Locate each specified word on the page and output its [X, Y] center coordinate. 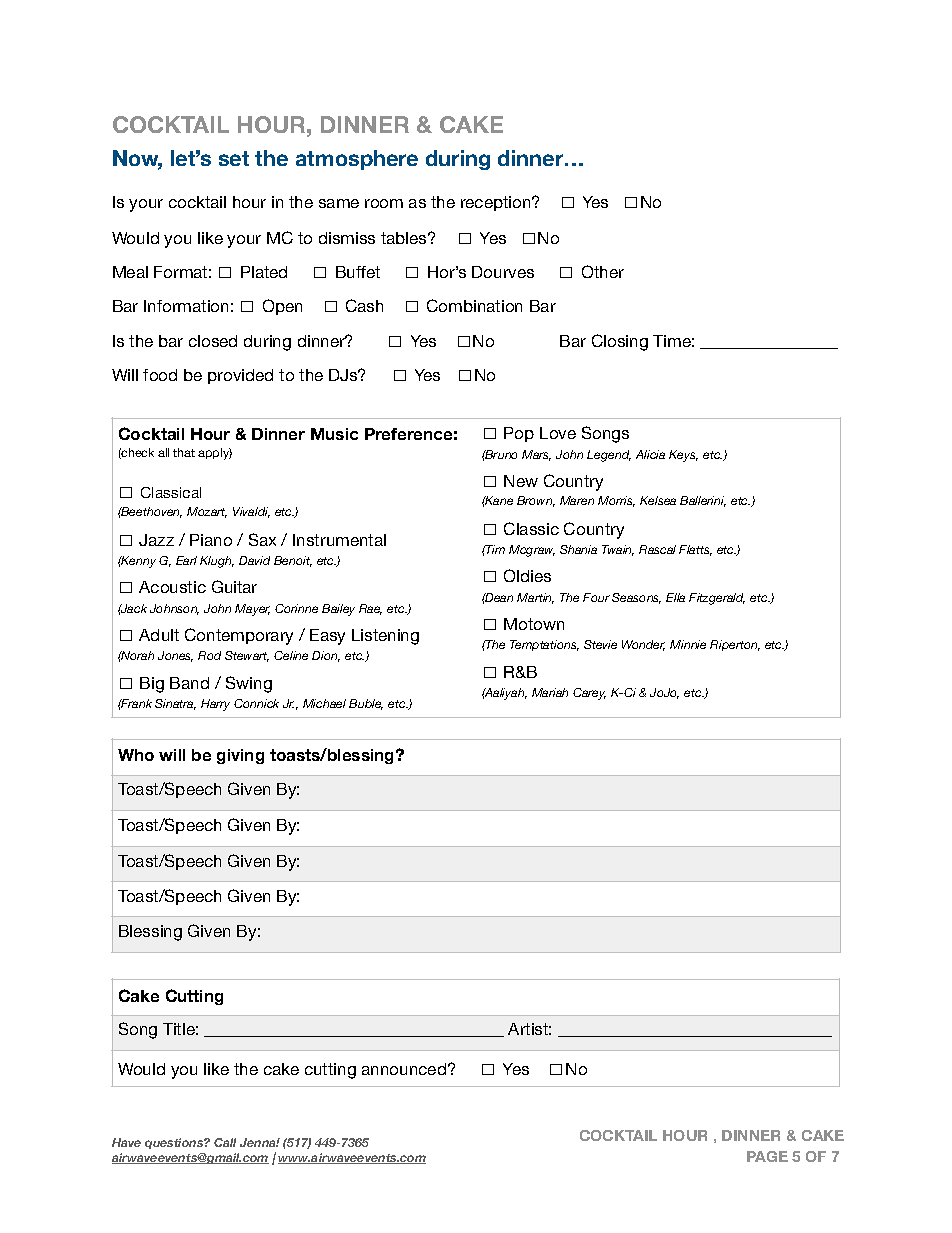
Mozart [207, 512]
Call [225, 1142]
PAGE [767, 1156]
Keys [683, 456]
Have [126, 1142]
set [234, 158]
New [521, 481]
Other [603, 271]
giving [240, 756]
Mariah [550, 692]
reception [497, 203]
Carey [589, 694]
